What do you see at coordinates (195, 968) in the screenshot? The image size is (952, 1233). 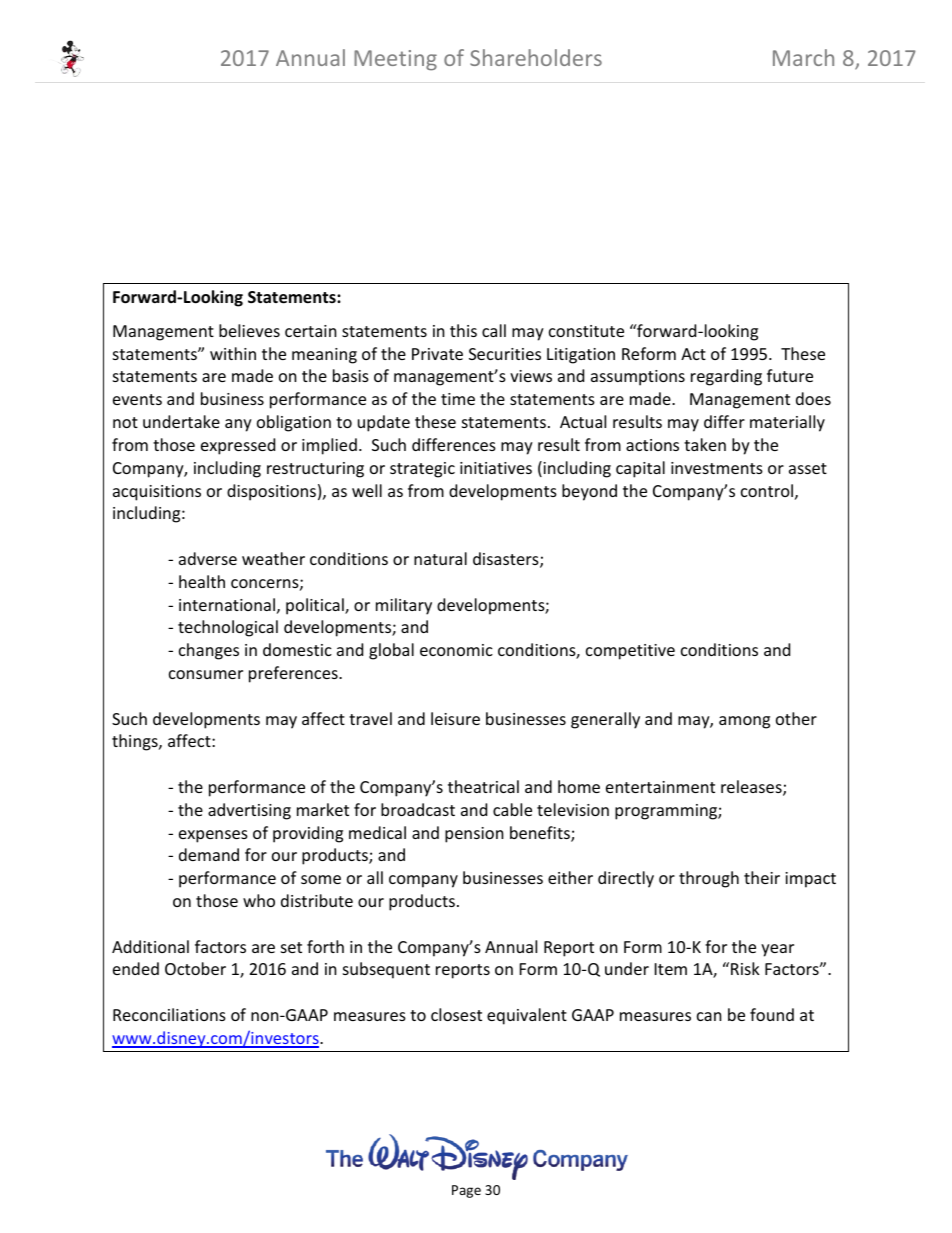 I see `October` at bounding box center [195, 968].
